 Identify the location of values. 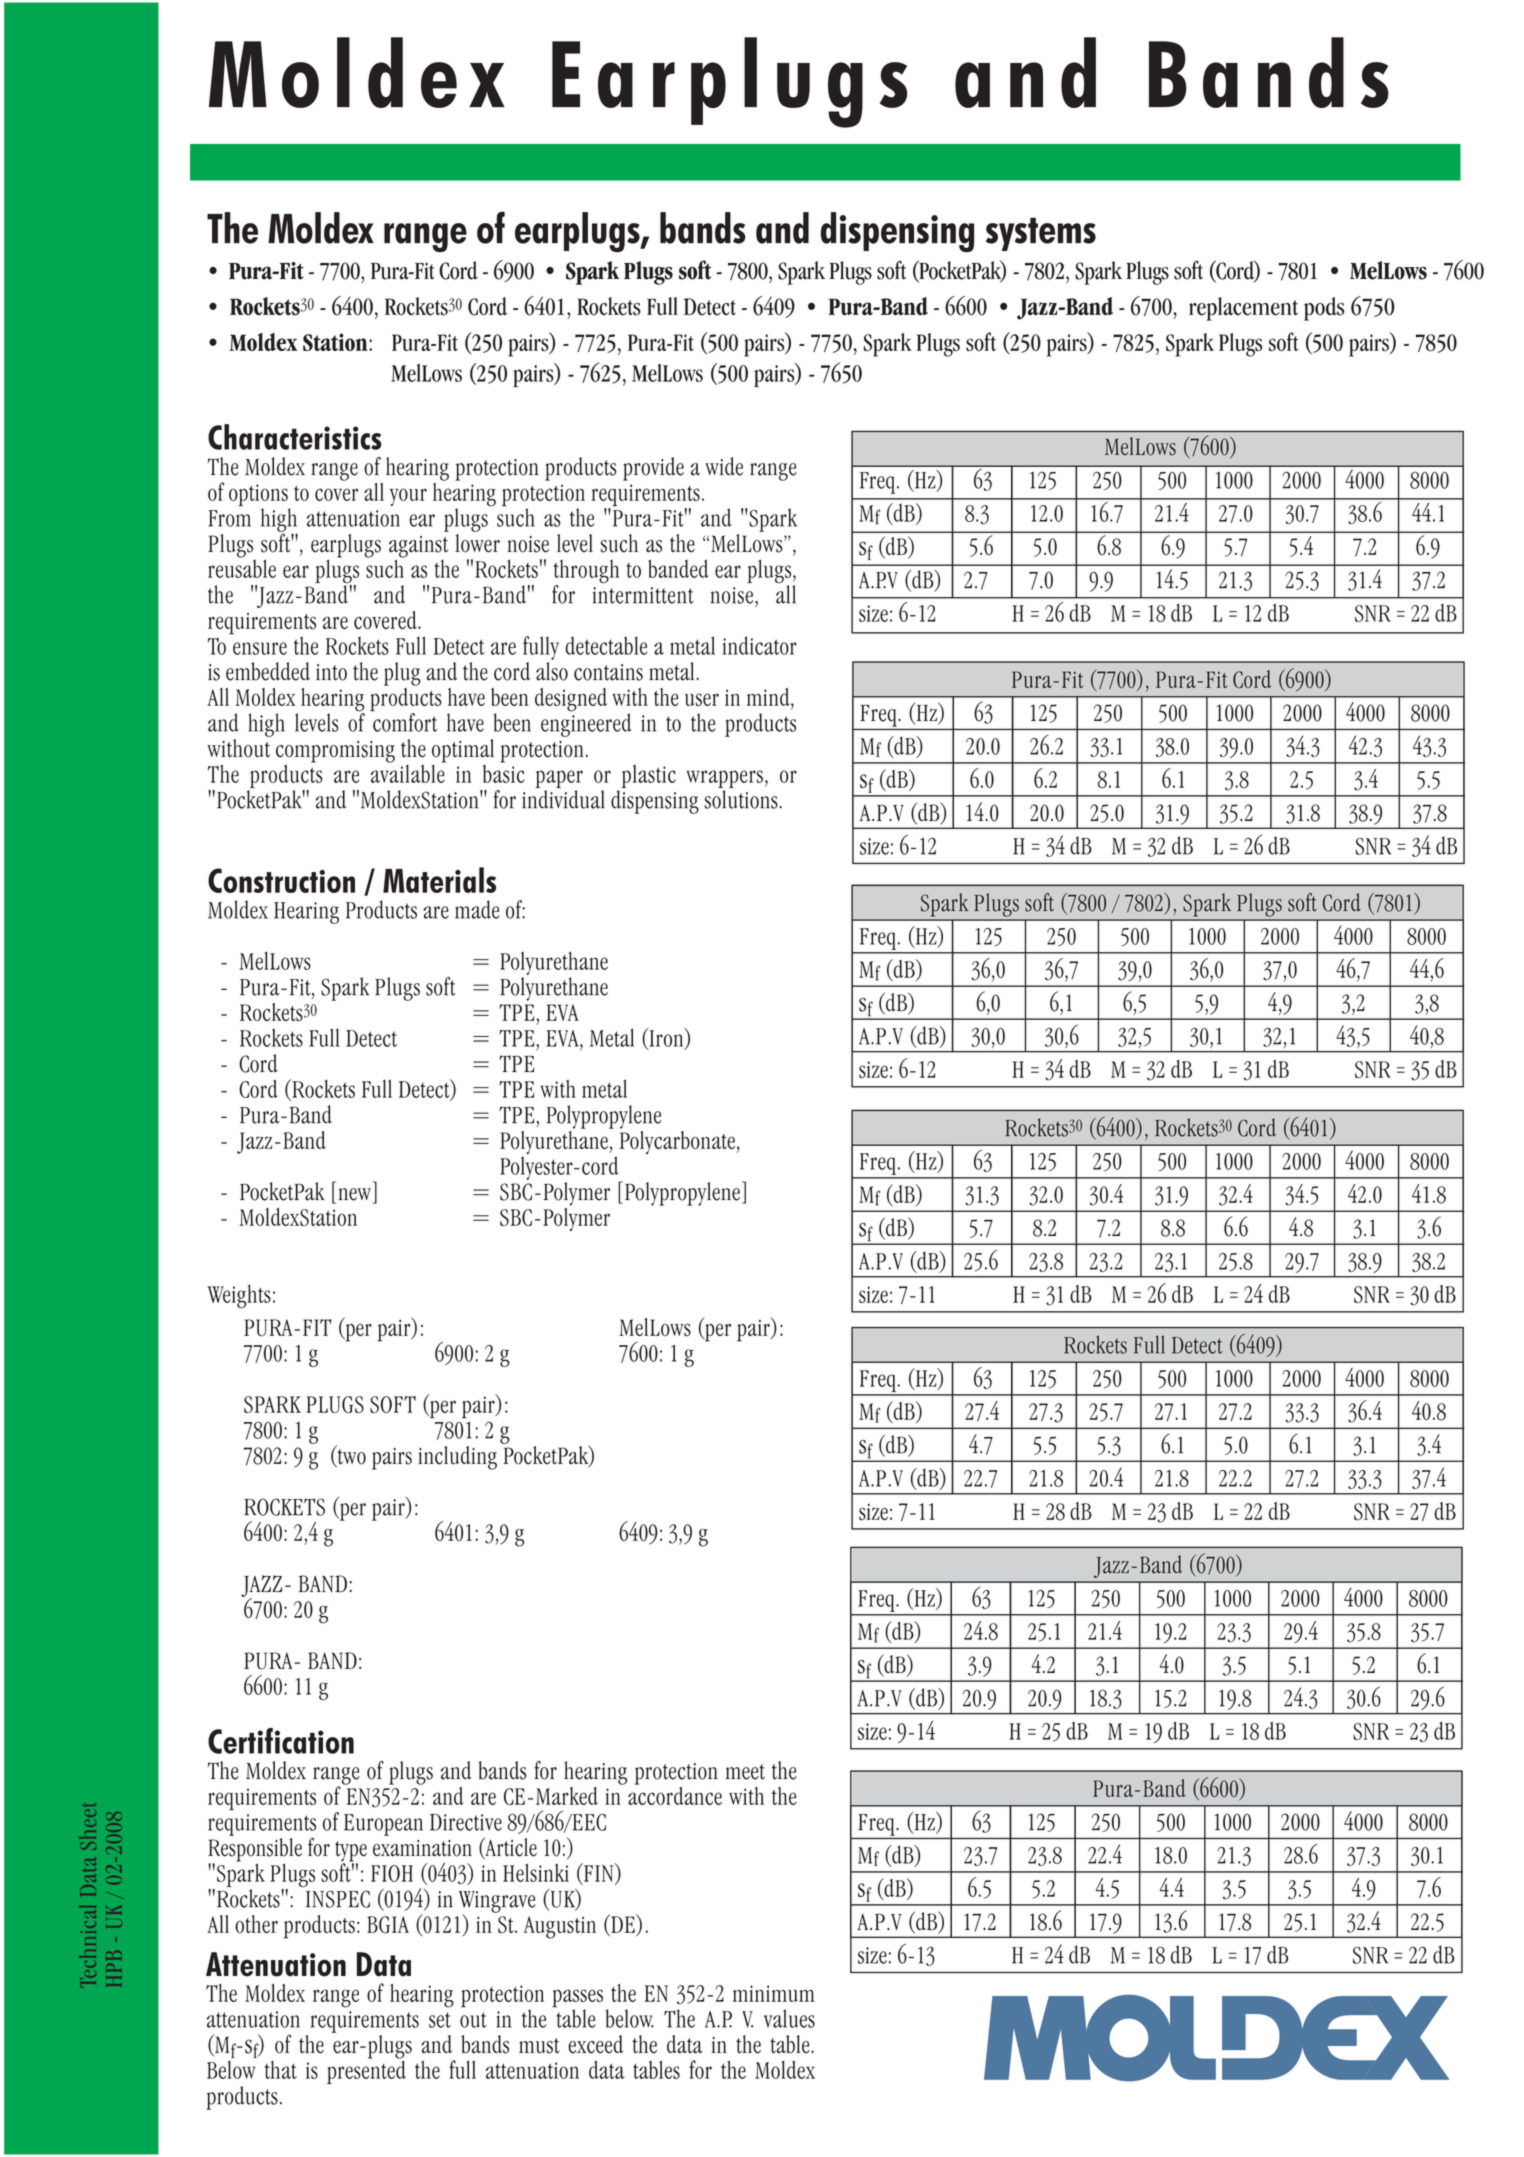
(789, 2018).
